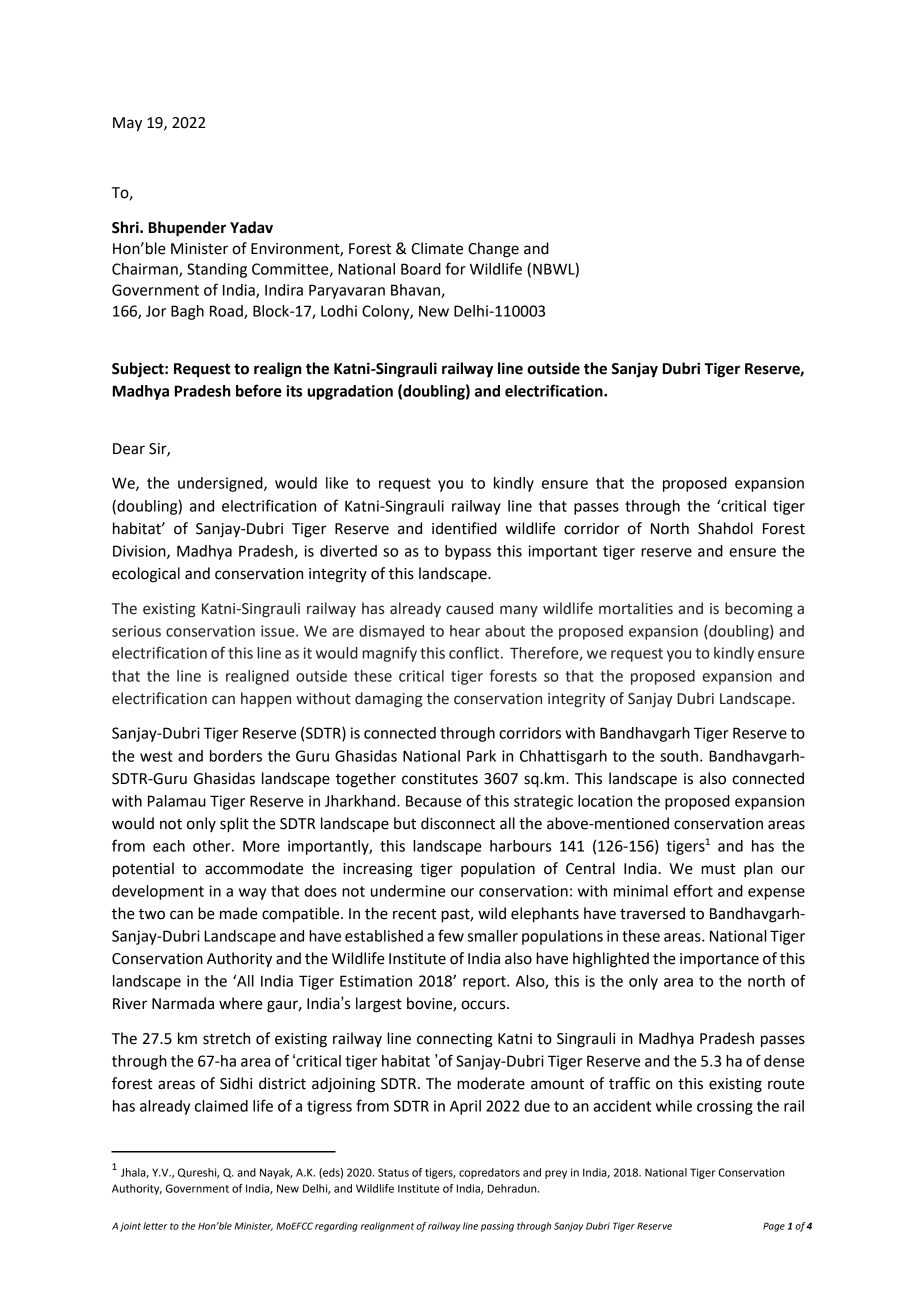  I want to click on bypass, so click(468, 552).
